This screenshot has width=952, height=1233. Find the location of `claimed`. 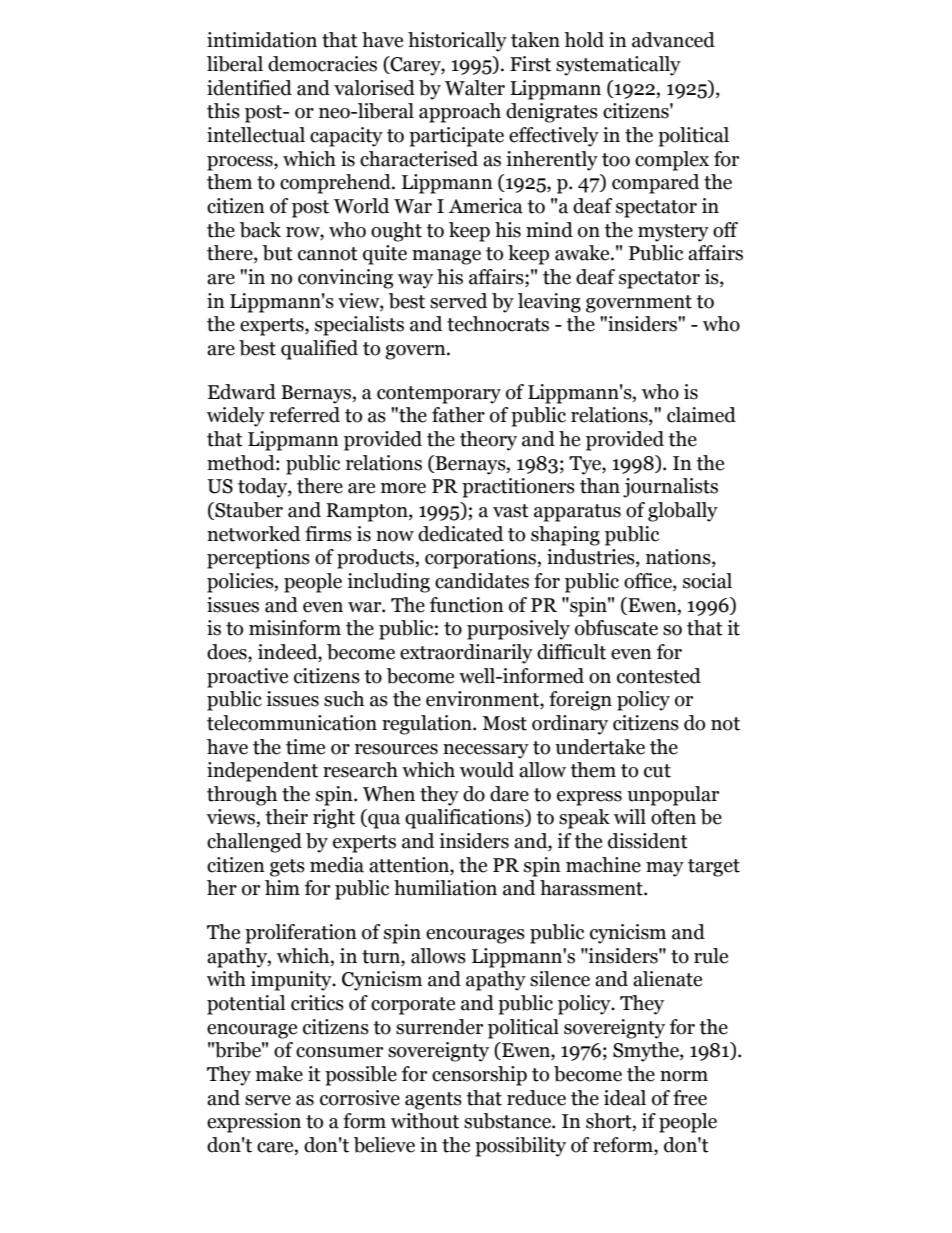

claimed is located at coordinates (701, 415).
